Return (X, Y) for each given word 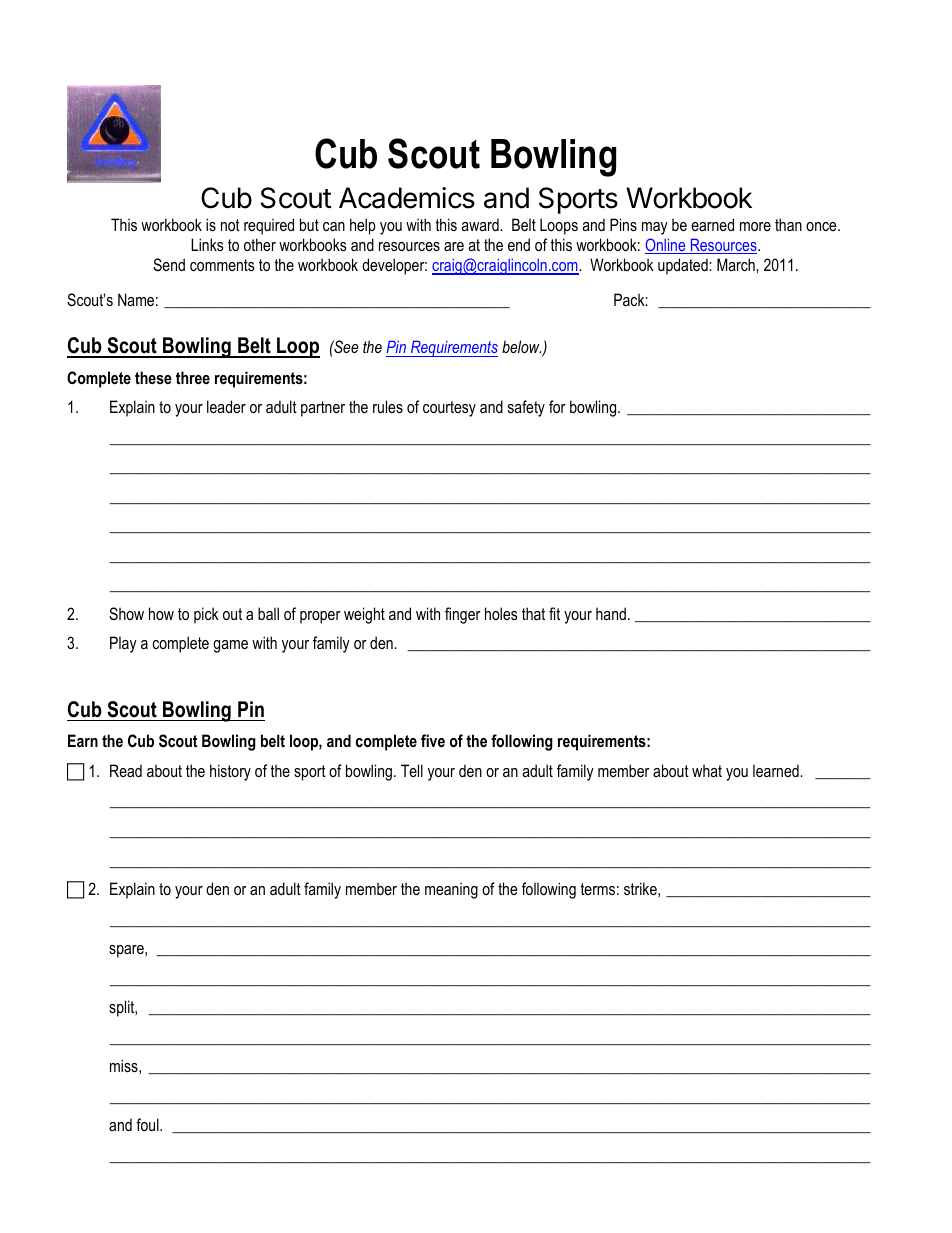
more (755, 226)
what (707, 770)
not (230, 225)
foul (148, 1124)
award (481, 224)
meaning (451, 890)
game (230, 646)
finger (463, 615)
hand (611, 613)
